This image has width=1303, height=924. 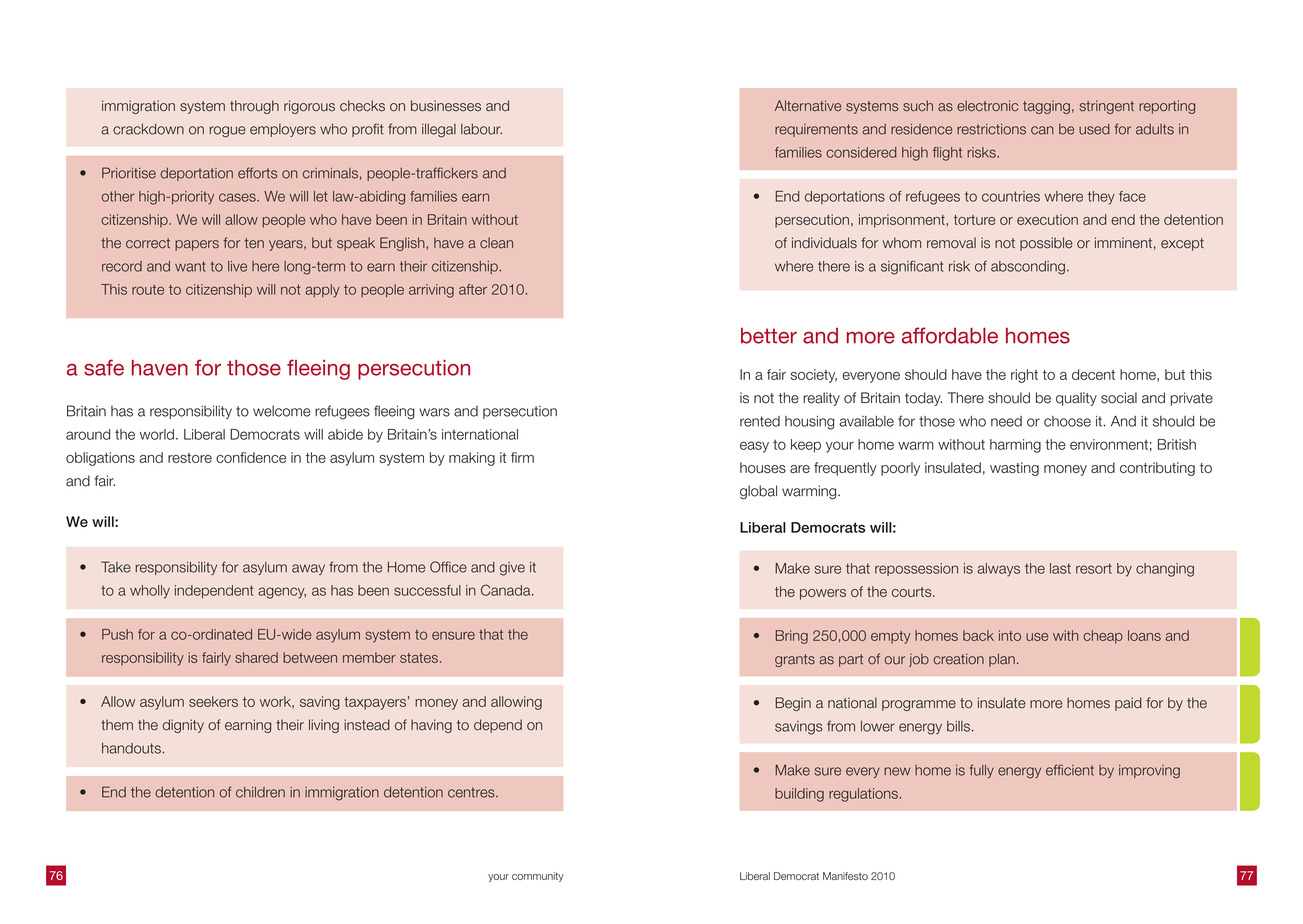 What do you see at coordinates (148, 290) in the image?
I see `route` at bounding box center [148, 290].
